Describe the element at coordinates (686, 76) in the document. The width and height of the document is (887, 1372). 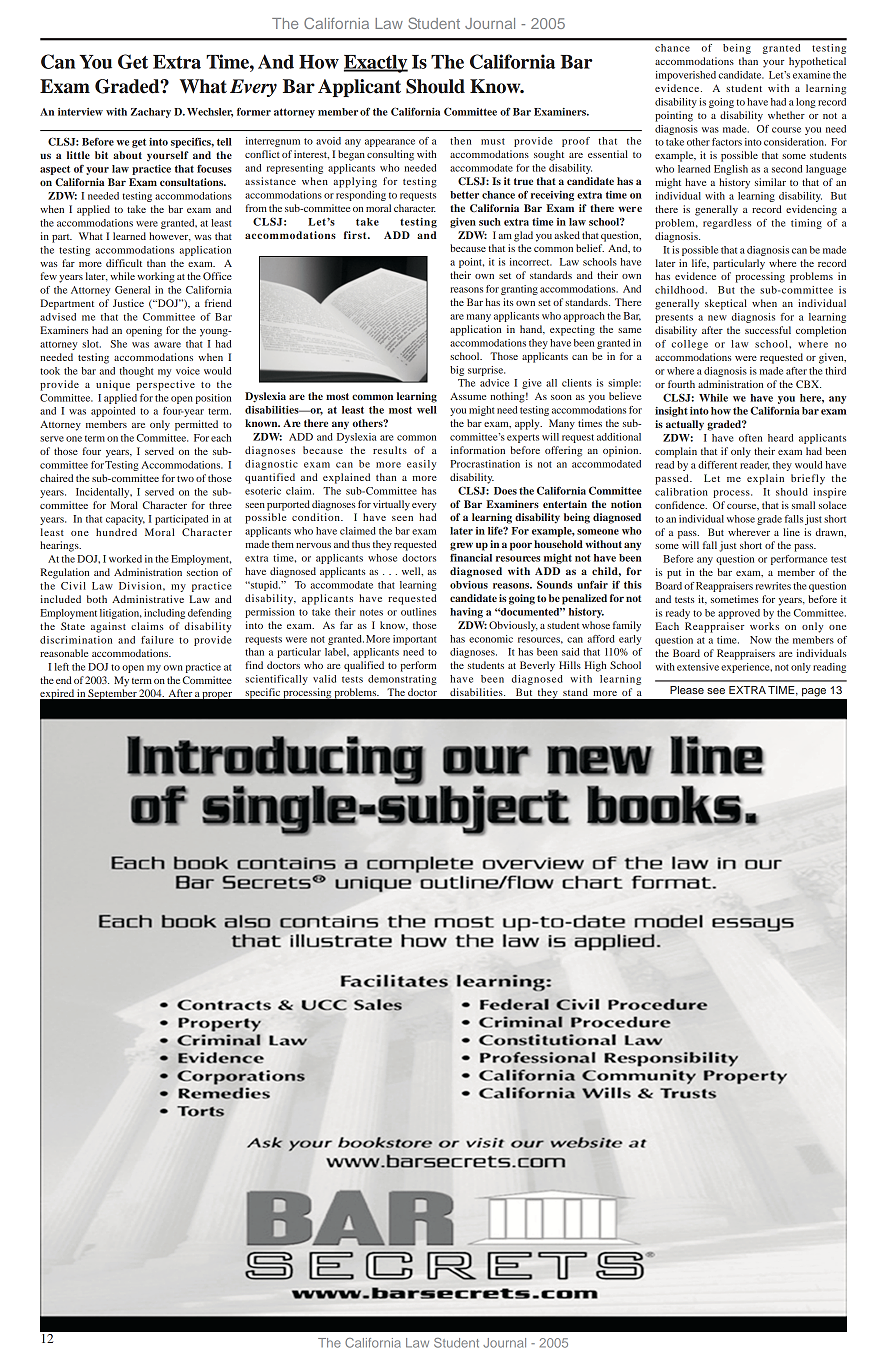
I see `impoverished` at that location.
